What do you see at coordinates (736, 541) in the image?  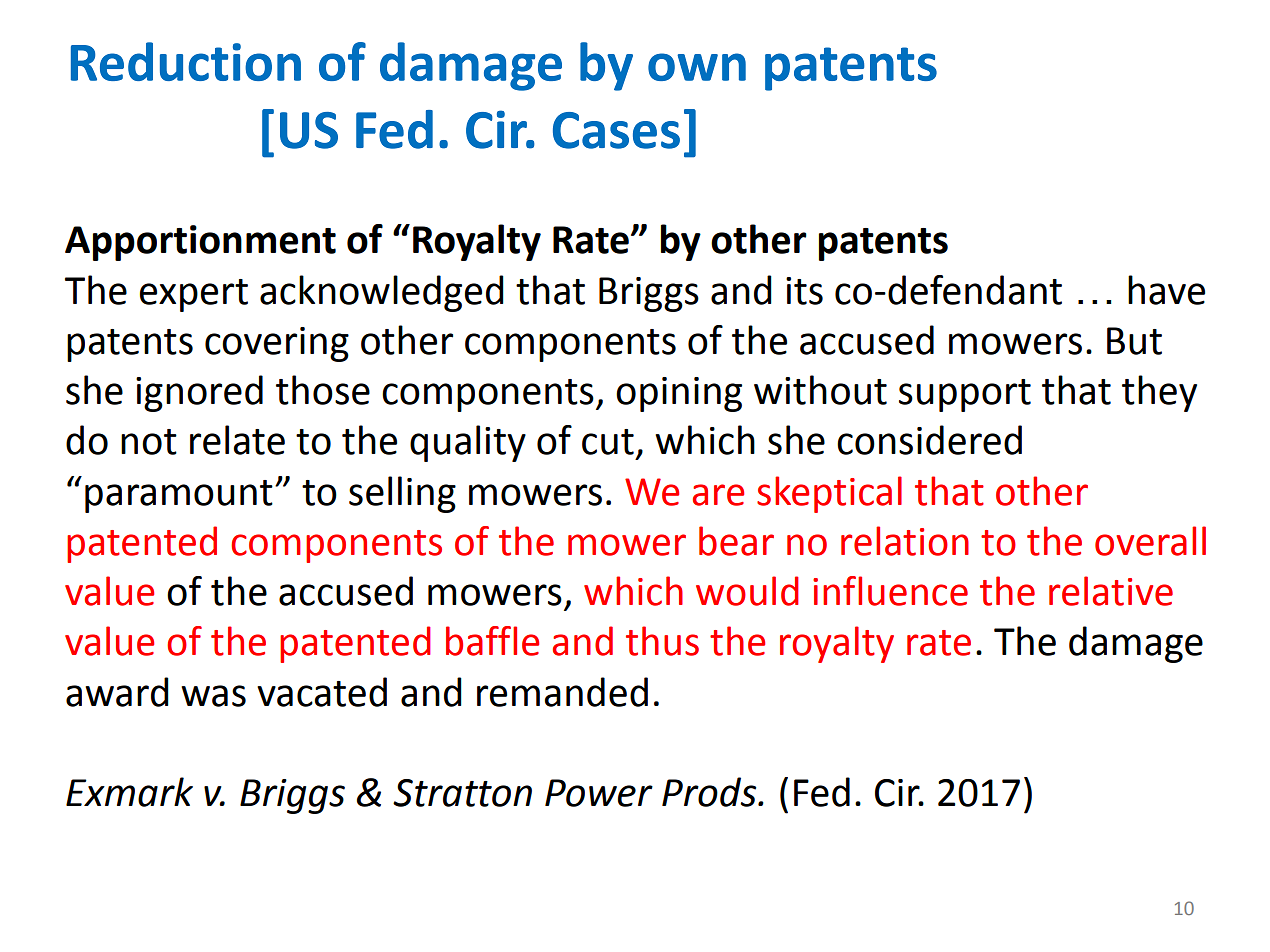 I see `bear` at bounding box center [736, 541].
